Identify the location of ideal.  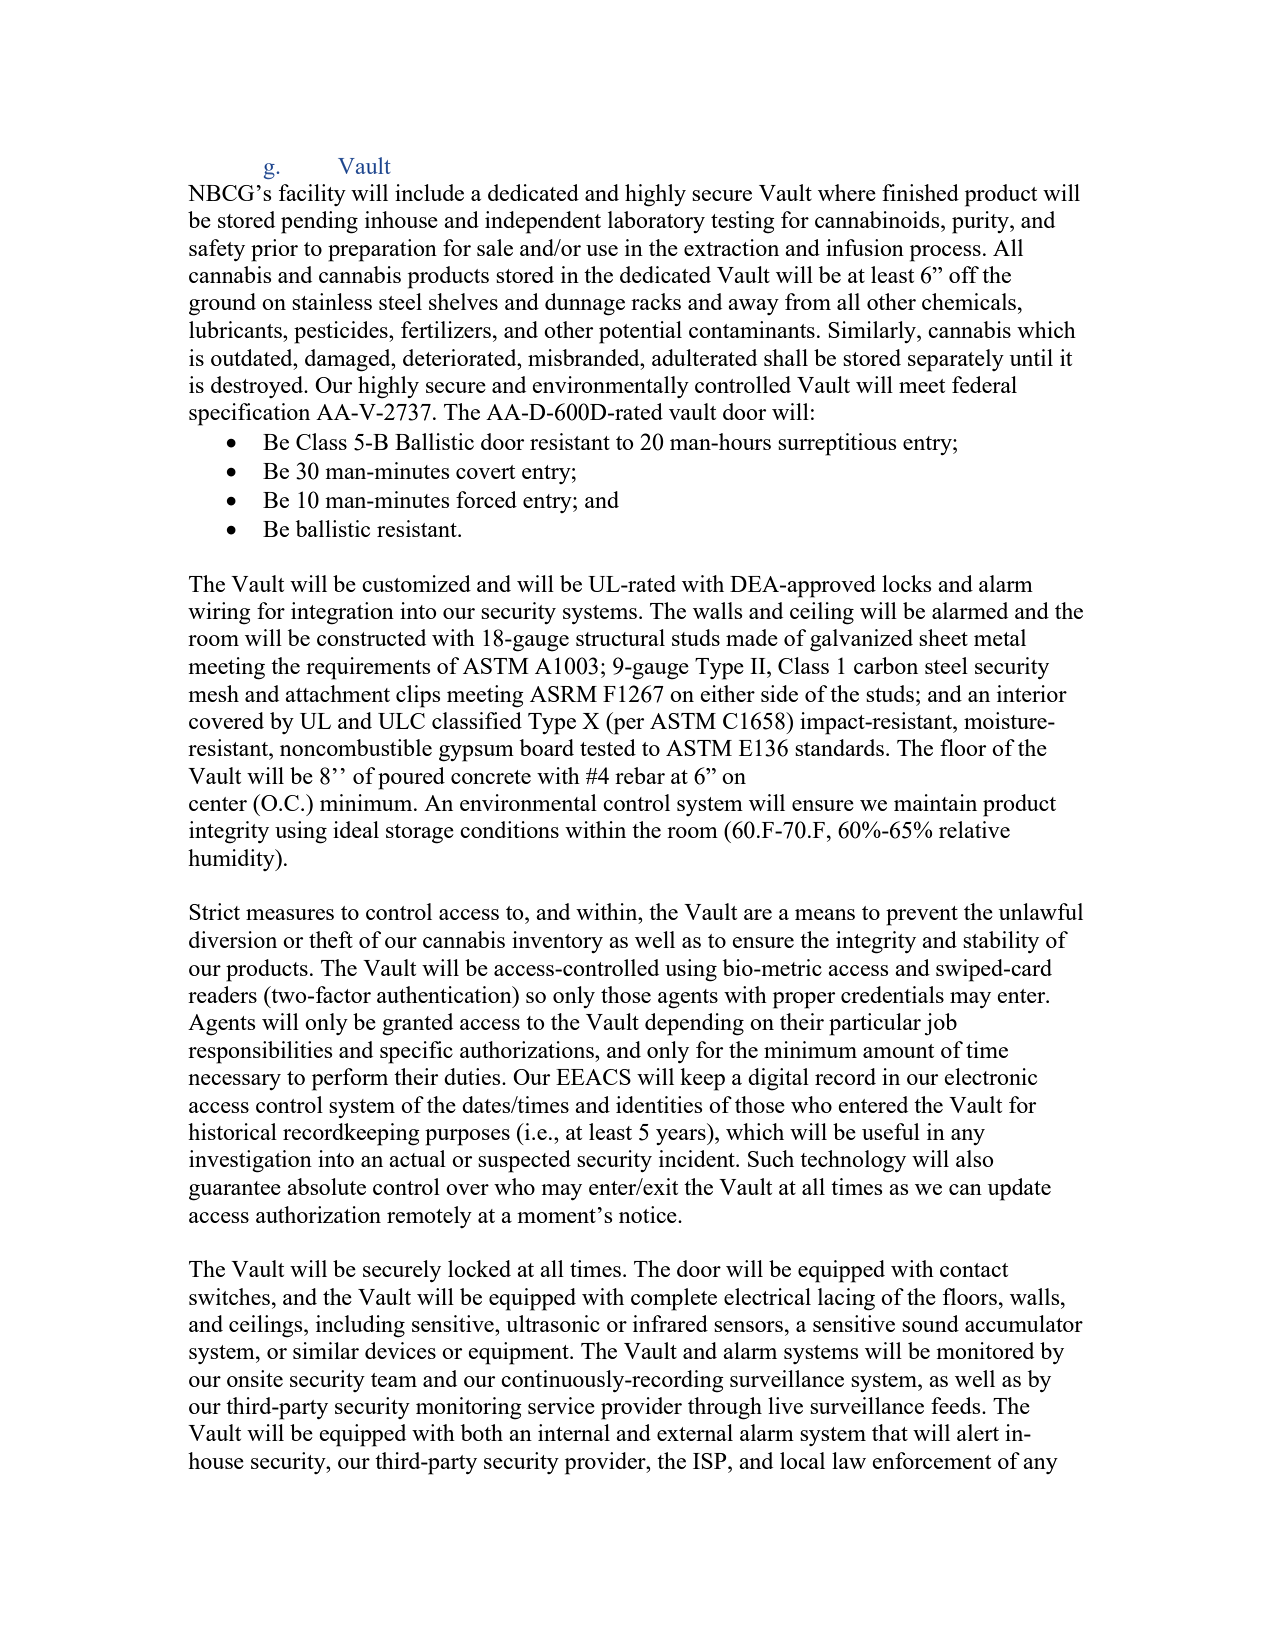
(356, 829).
